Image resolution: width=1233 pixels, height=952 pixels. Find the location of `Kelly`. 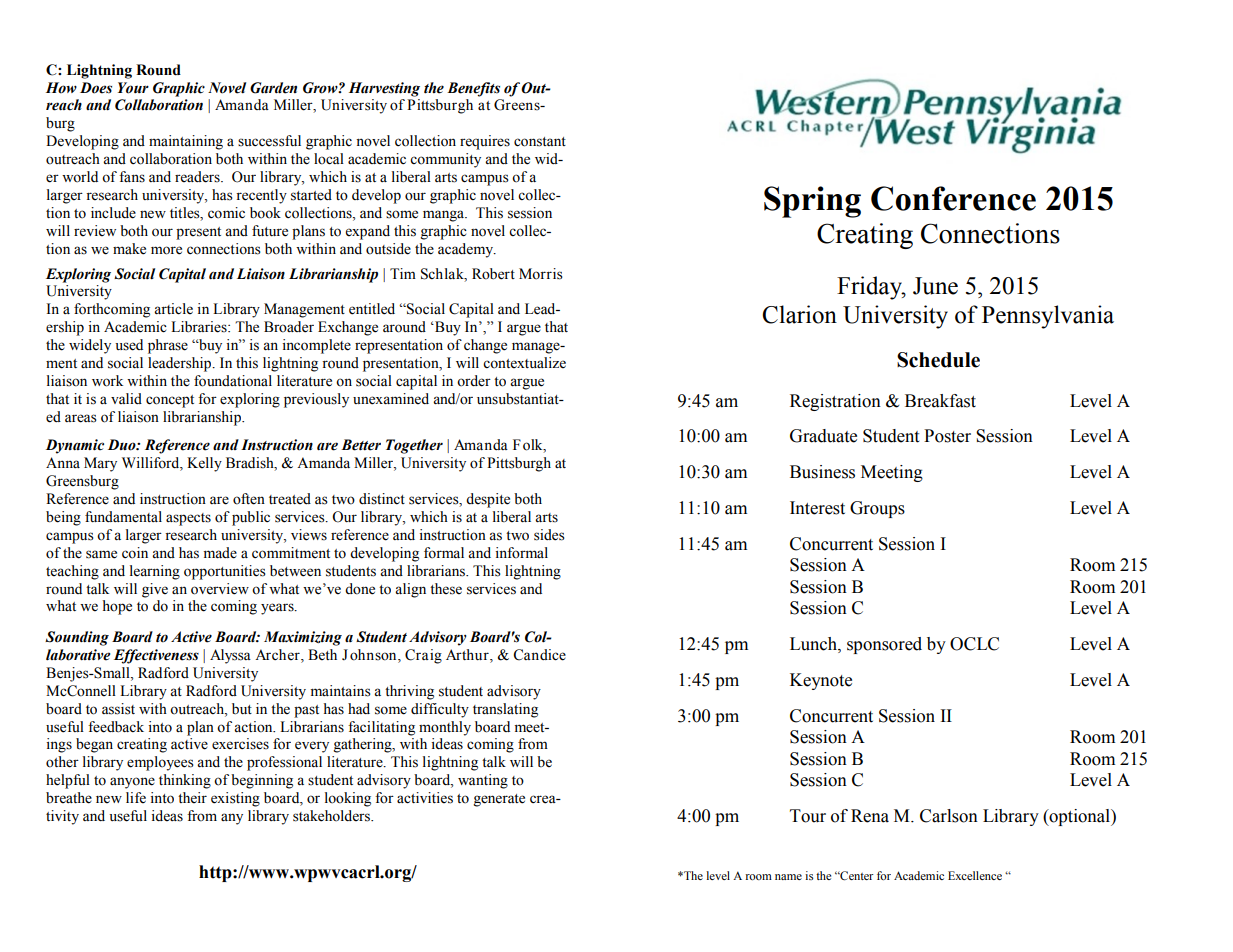

Kelly is located at coordinates (204, 464).
